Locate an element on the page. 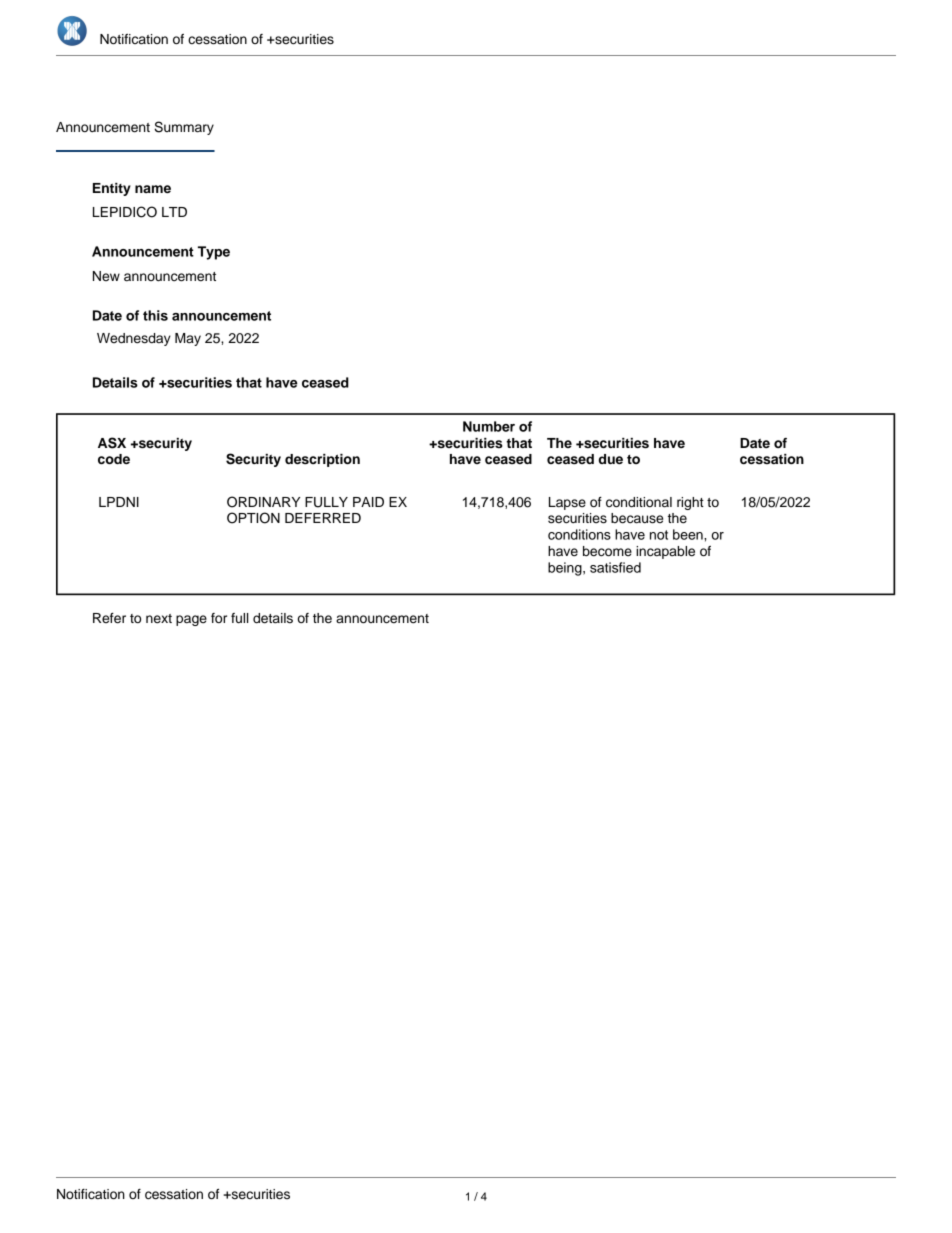 Image resolution: width=952 pixels, height=1233 pixels. Number is located at coordinates (489, 426).
